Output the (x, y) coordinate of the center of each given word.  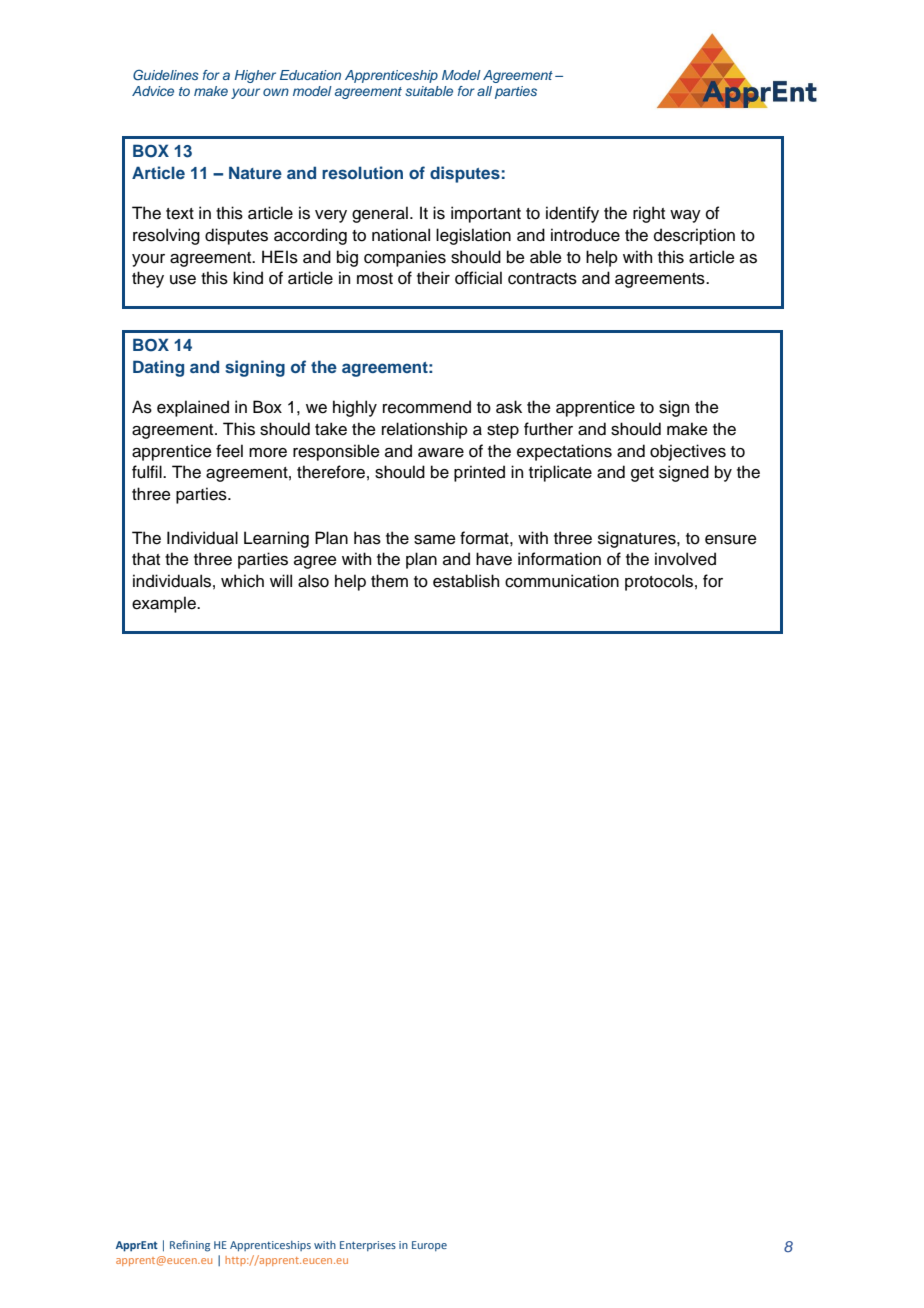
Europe (429, 1246)
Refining (190, 1246)
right (649, 214)
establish (466, 581)
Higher (255, 76)
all (484, 91)
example (165, 604)
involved (685, 559)
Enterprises (368, 1246)
